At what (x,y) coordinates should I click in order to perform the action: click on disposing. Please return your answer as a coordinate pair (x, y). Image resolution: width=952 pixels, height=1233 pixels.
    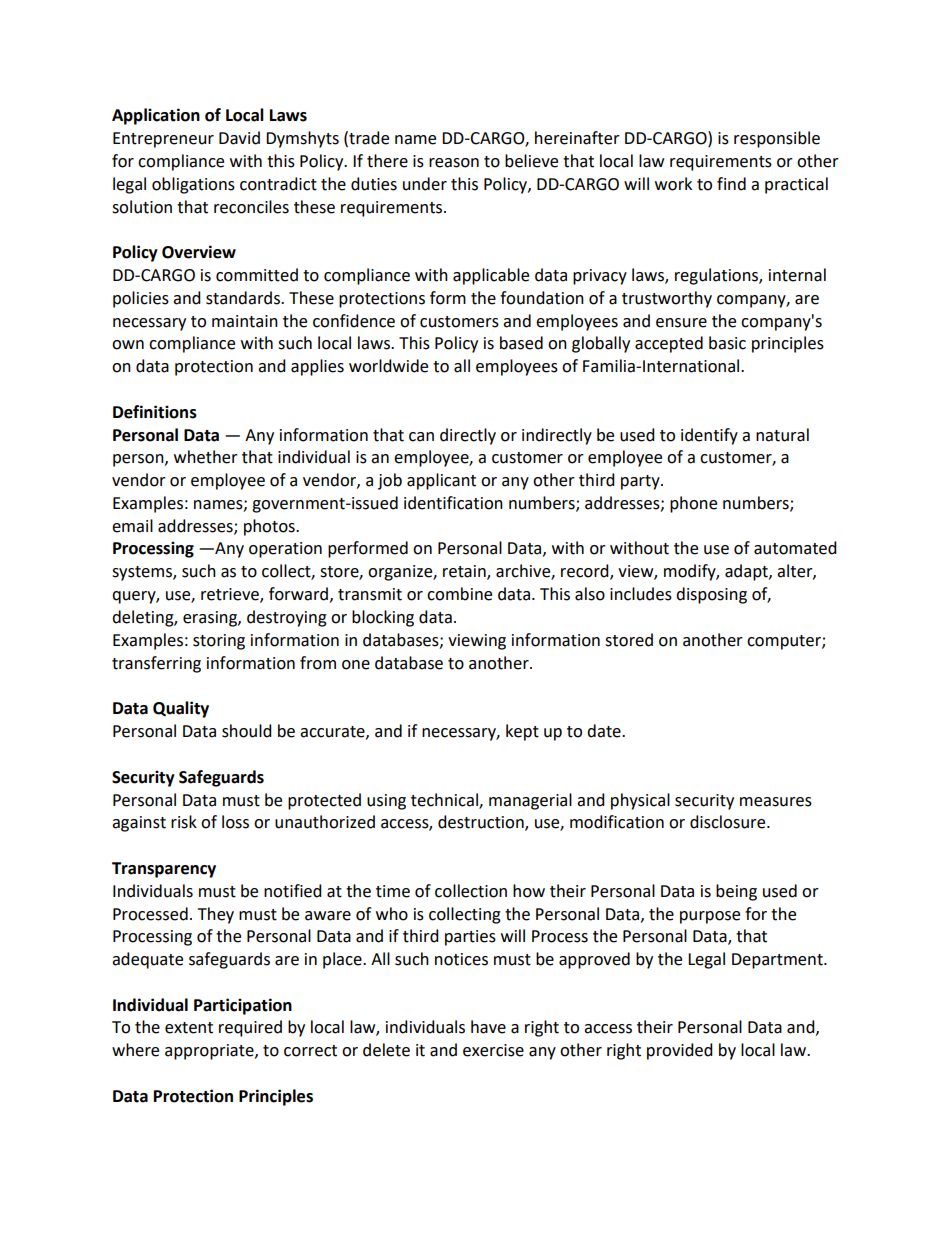
    Looking at the image, I should click on (711, 595).
